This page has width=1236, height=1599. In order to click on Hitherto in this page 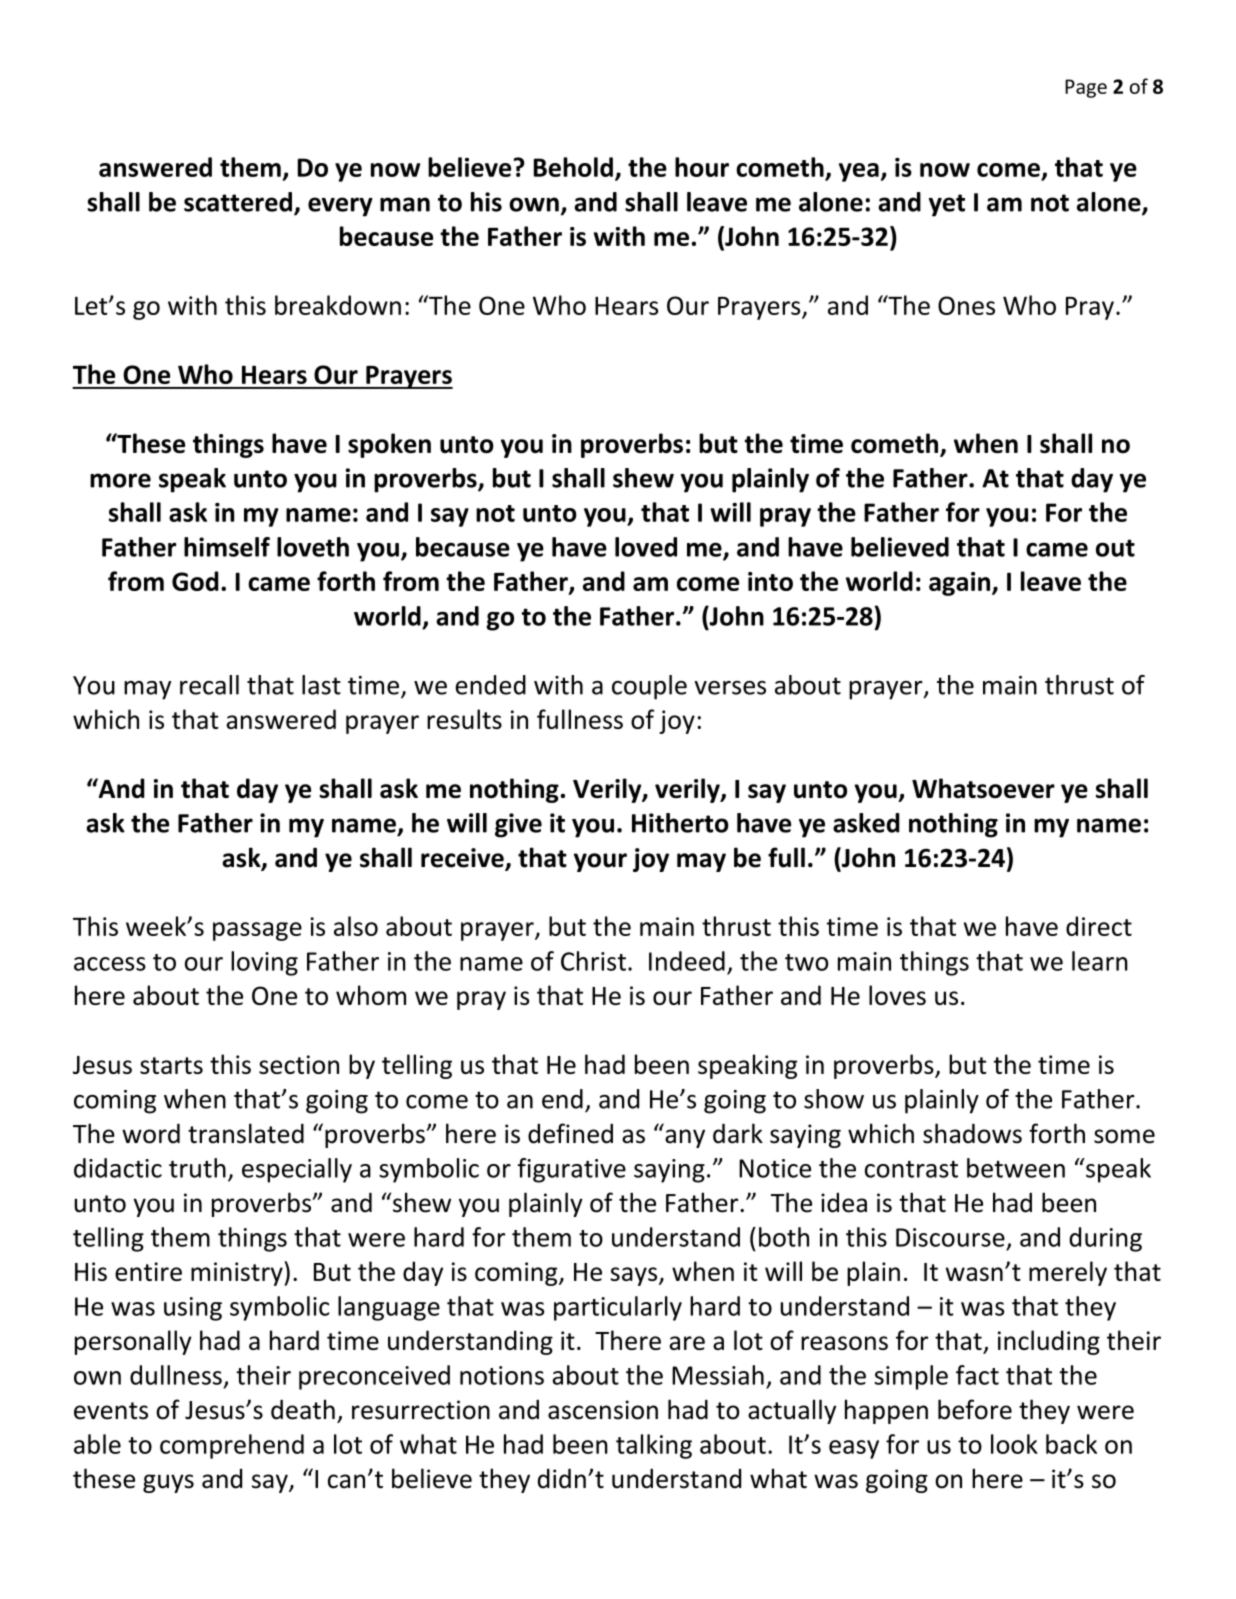, I will do `click(680, 823)`.
